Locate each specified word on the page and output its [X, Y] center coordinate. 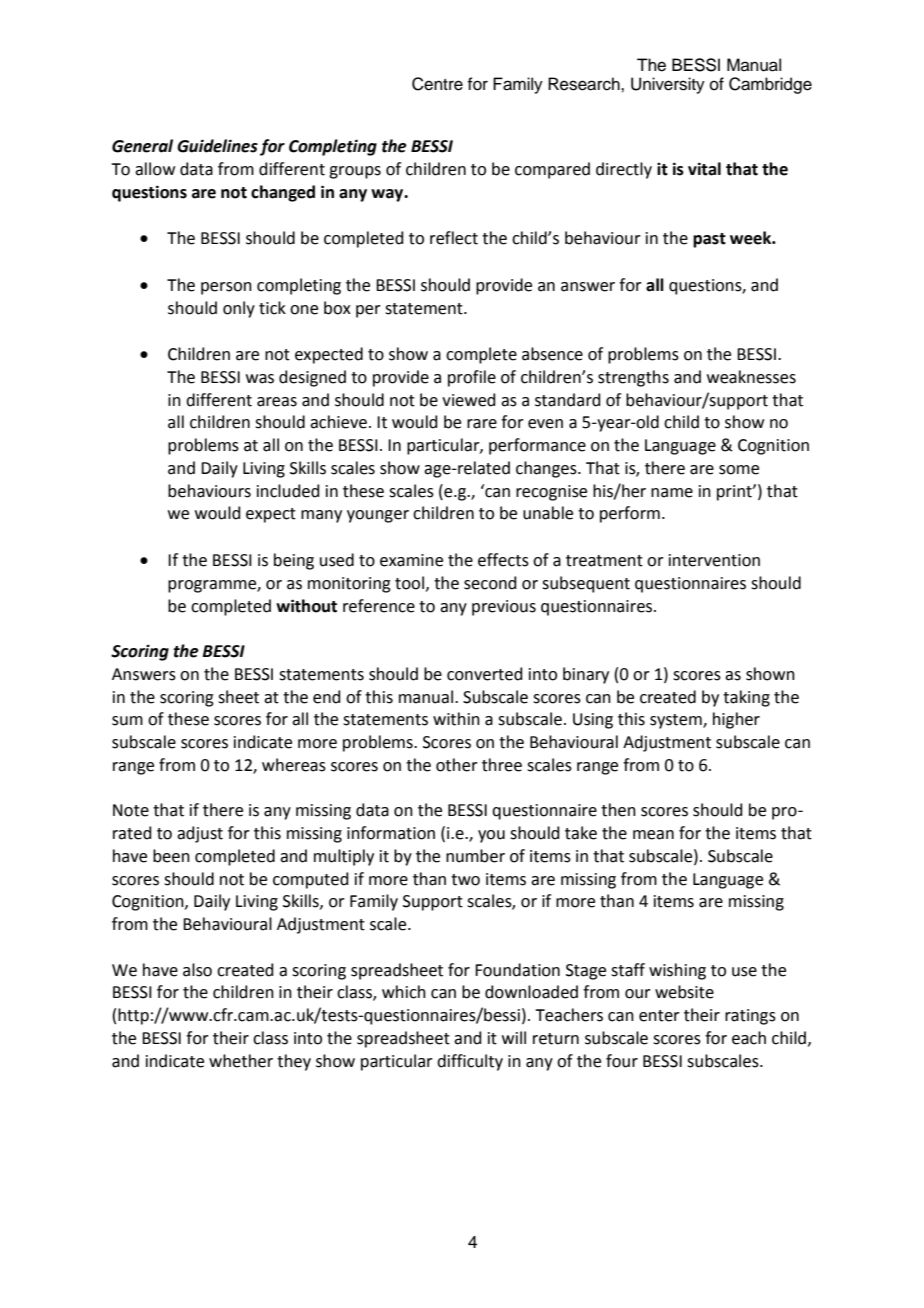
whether [241, 1061]
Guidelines [217, 146]
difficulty [470, 1062]
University [668, 85]
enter [659, 1016]
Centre [437, 84]
